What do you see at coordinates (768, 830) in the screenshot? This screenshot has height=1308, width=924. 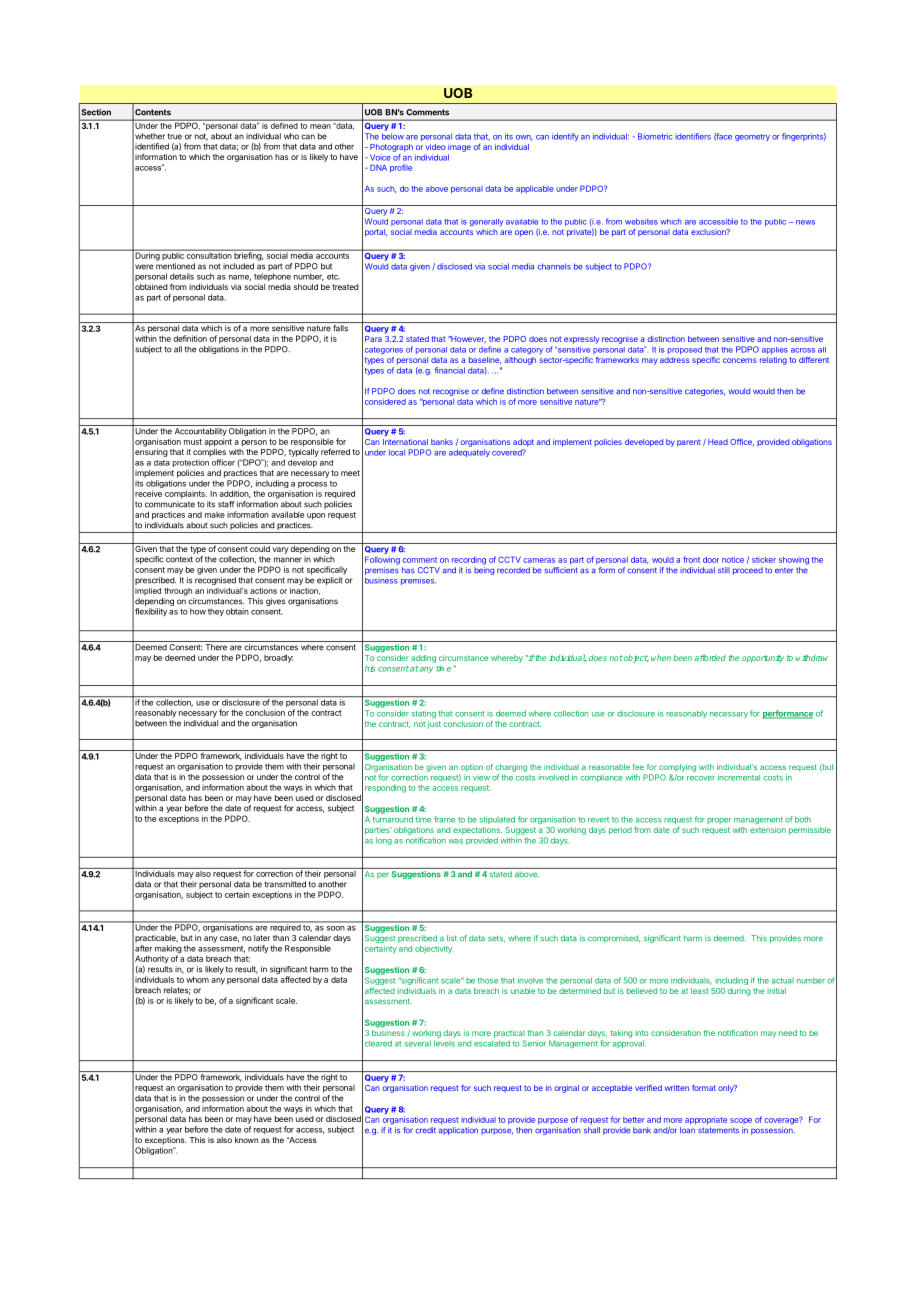 I see `extension` at bounding box center [768, 830].
